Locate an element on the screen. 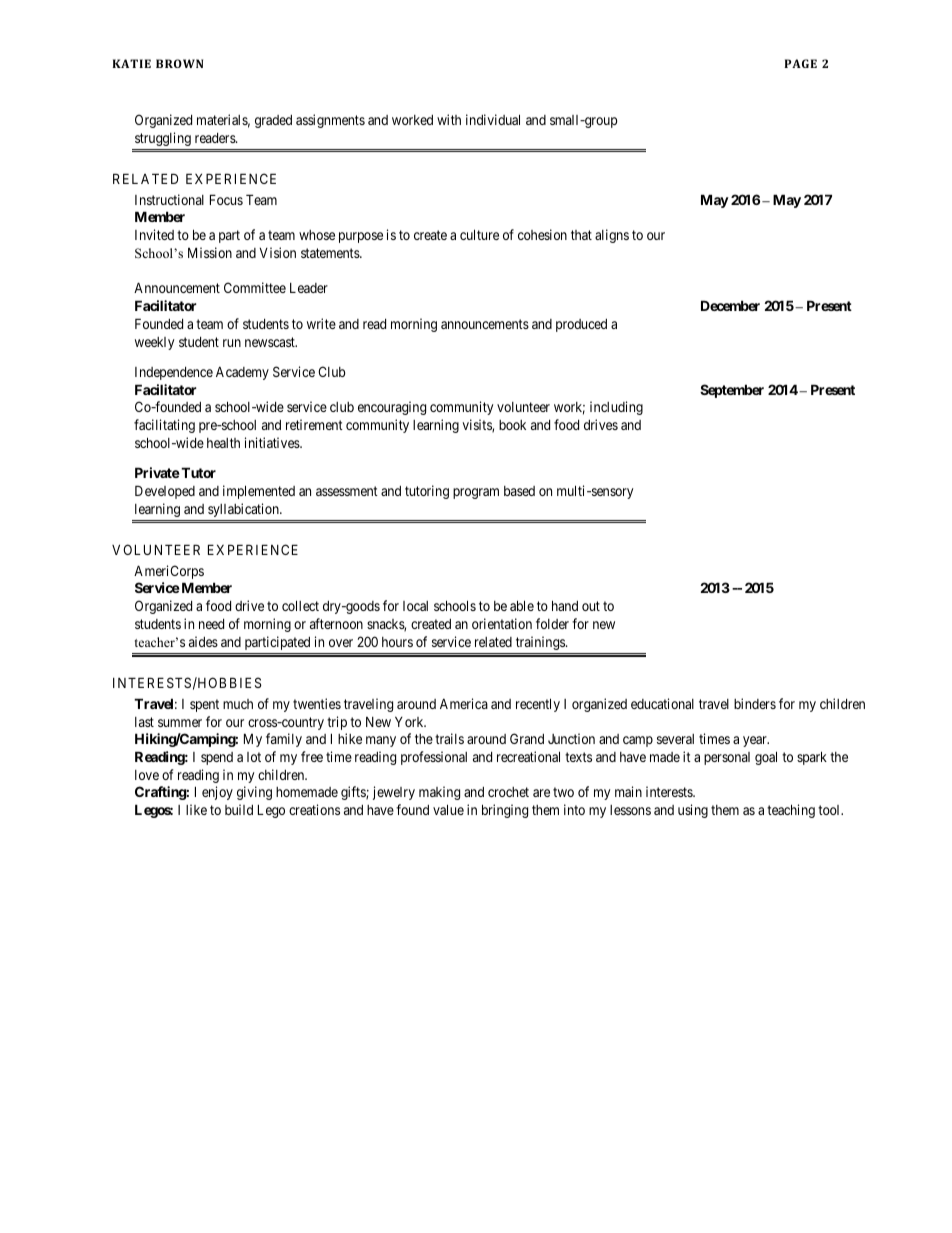  PAGE is located at coordinates (800, 63).
